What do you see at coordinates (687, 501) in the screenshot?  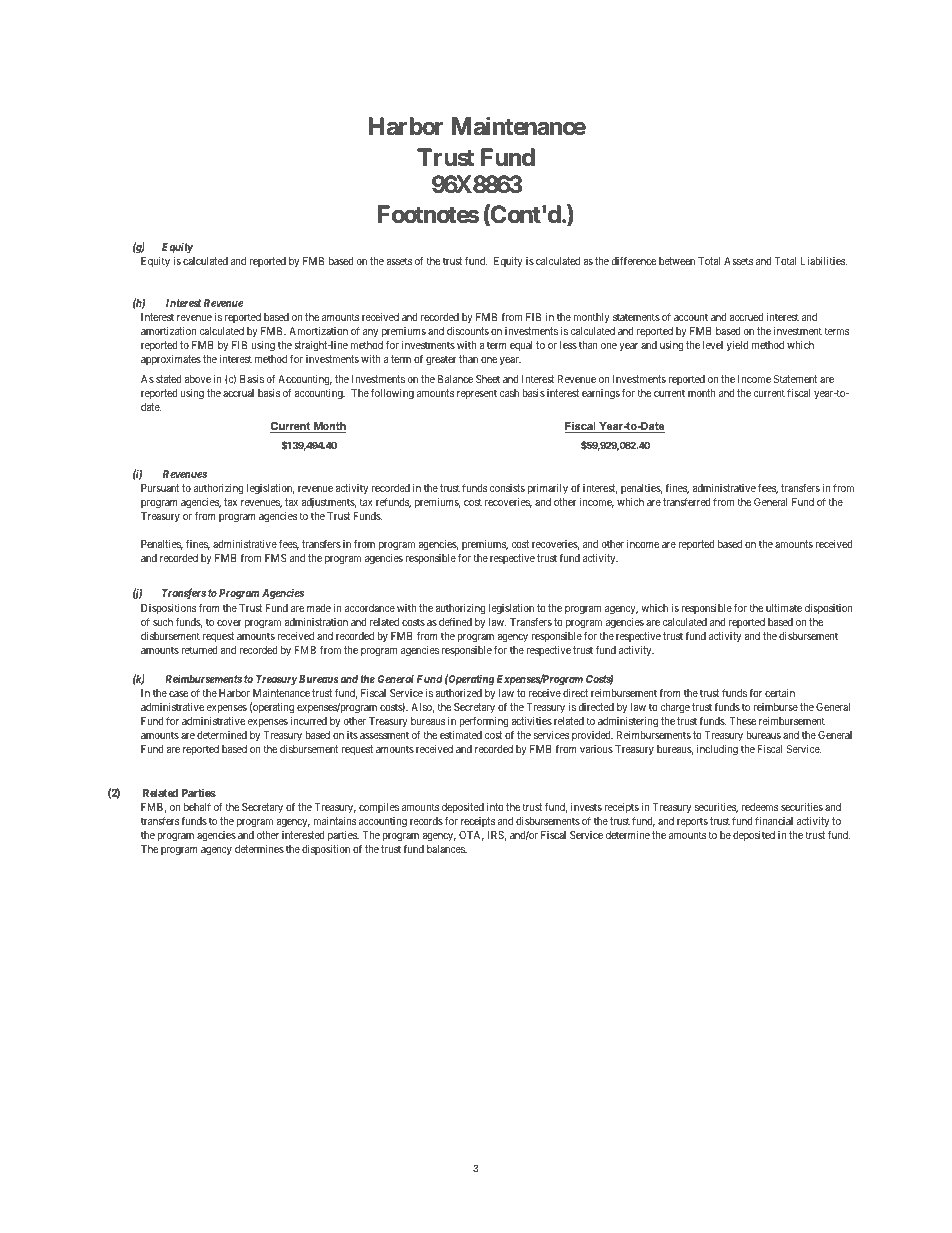 I see `transferred` at bounding box center [687, 501].
